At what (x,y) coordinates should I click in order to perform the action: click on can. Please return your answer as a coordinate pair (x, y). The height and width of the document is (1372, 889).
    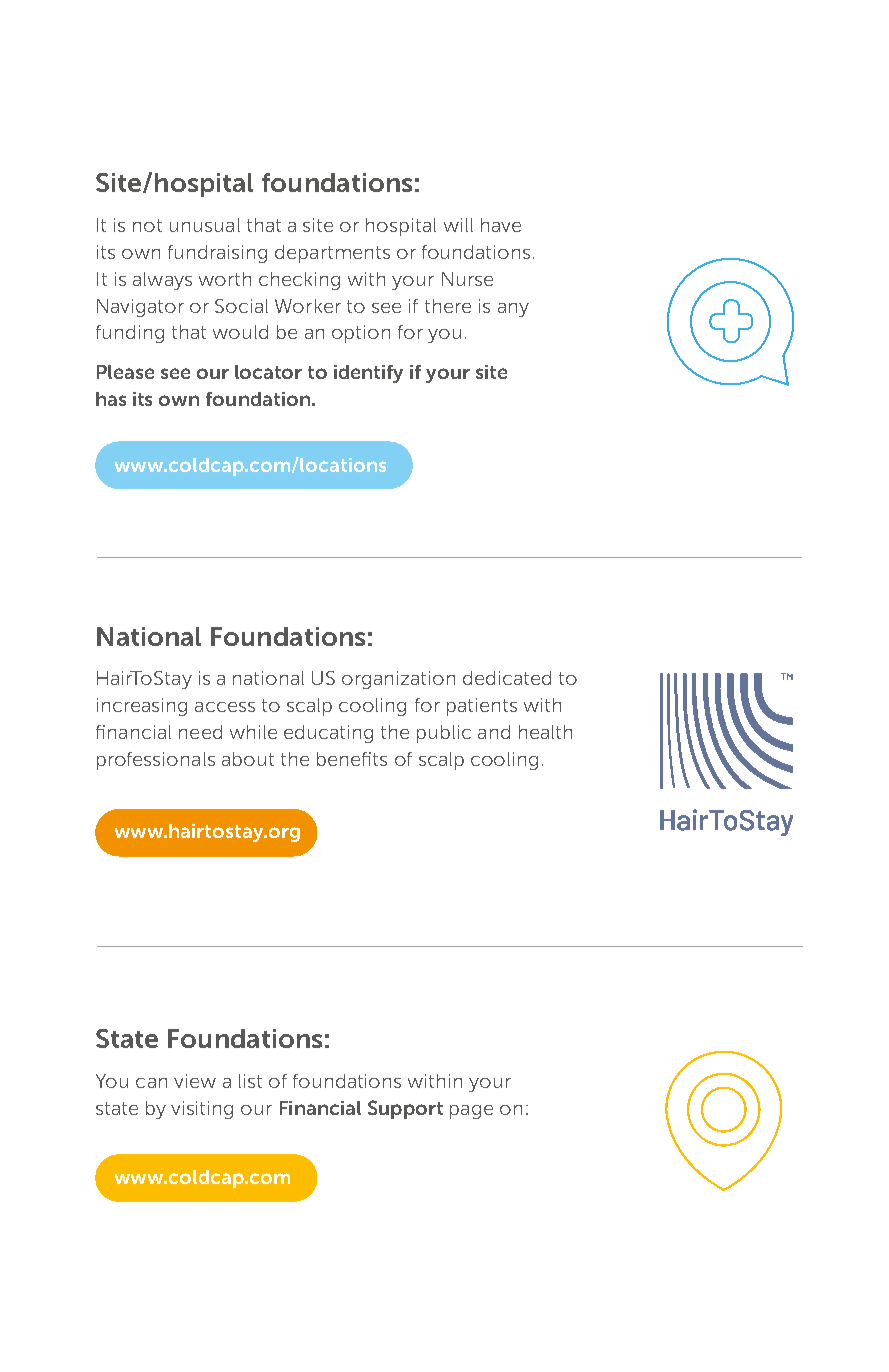
    Looking at the image, I should click on (151, 1083).
